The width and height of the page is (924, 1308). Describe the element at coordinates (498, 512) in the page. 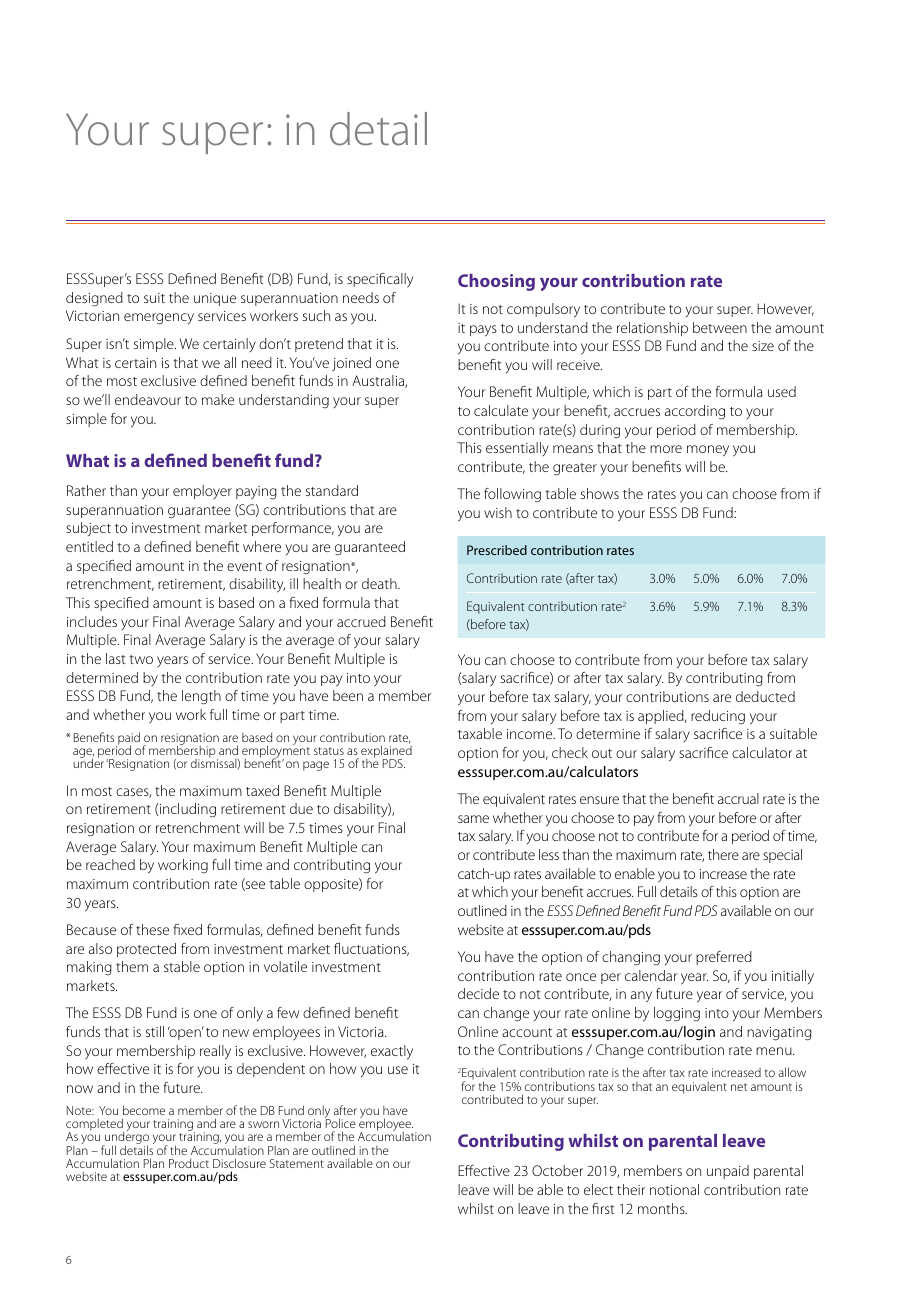

I see `wish` at that location.
